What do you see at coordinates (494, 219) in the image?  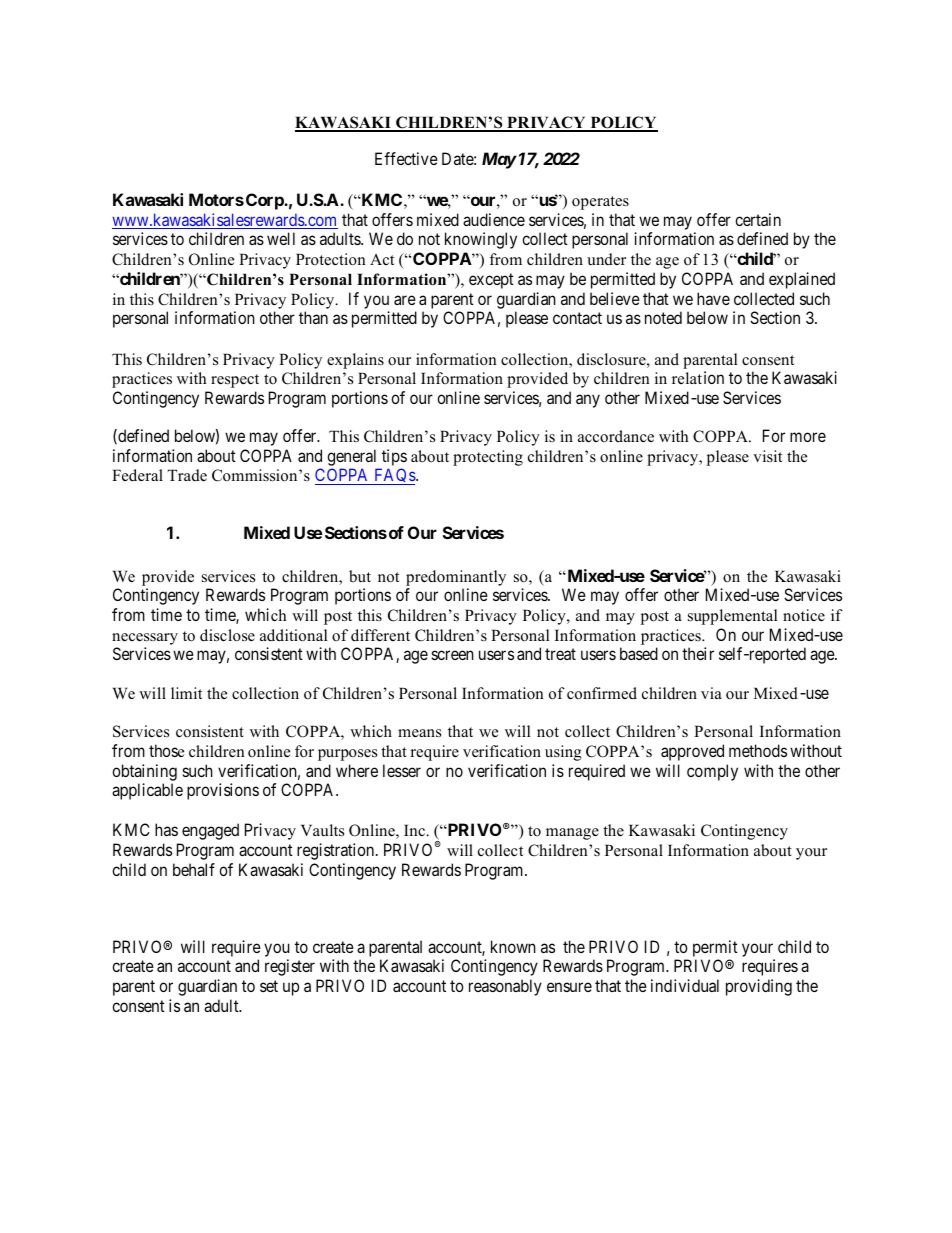 I see `audience` at bounding box center [494, 219].
